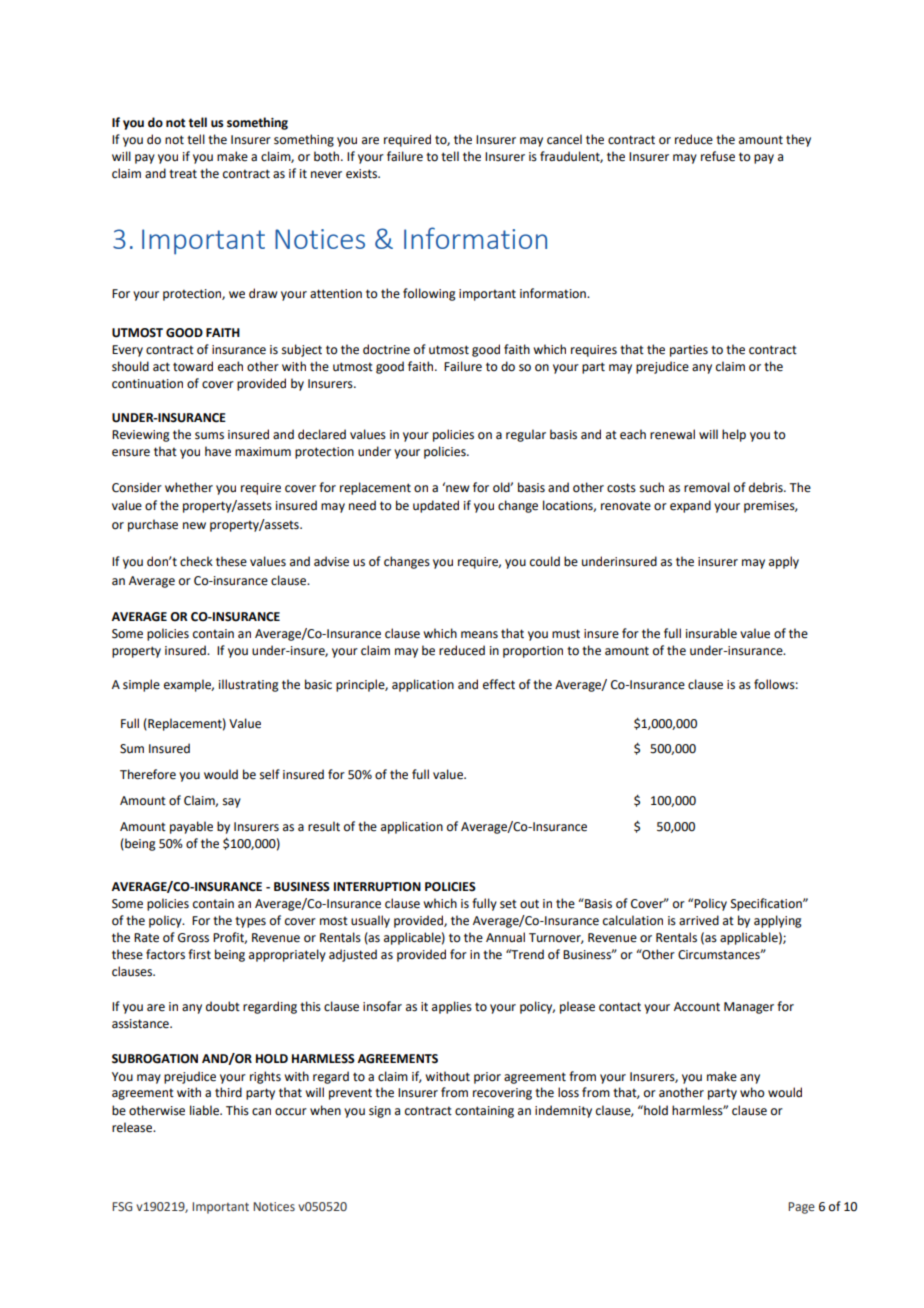 This document has height=1308, width=924. I want to click on treat, so click(183, 174).
